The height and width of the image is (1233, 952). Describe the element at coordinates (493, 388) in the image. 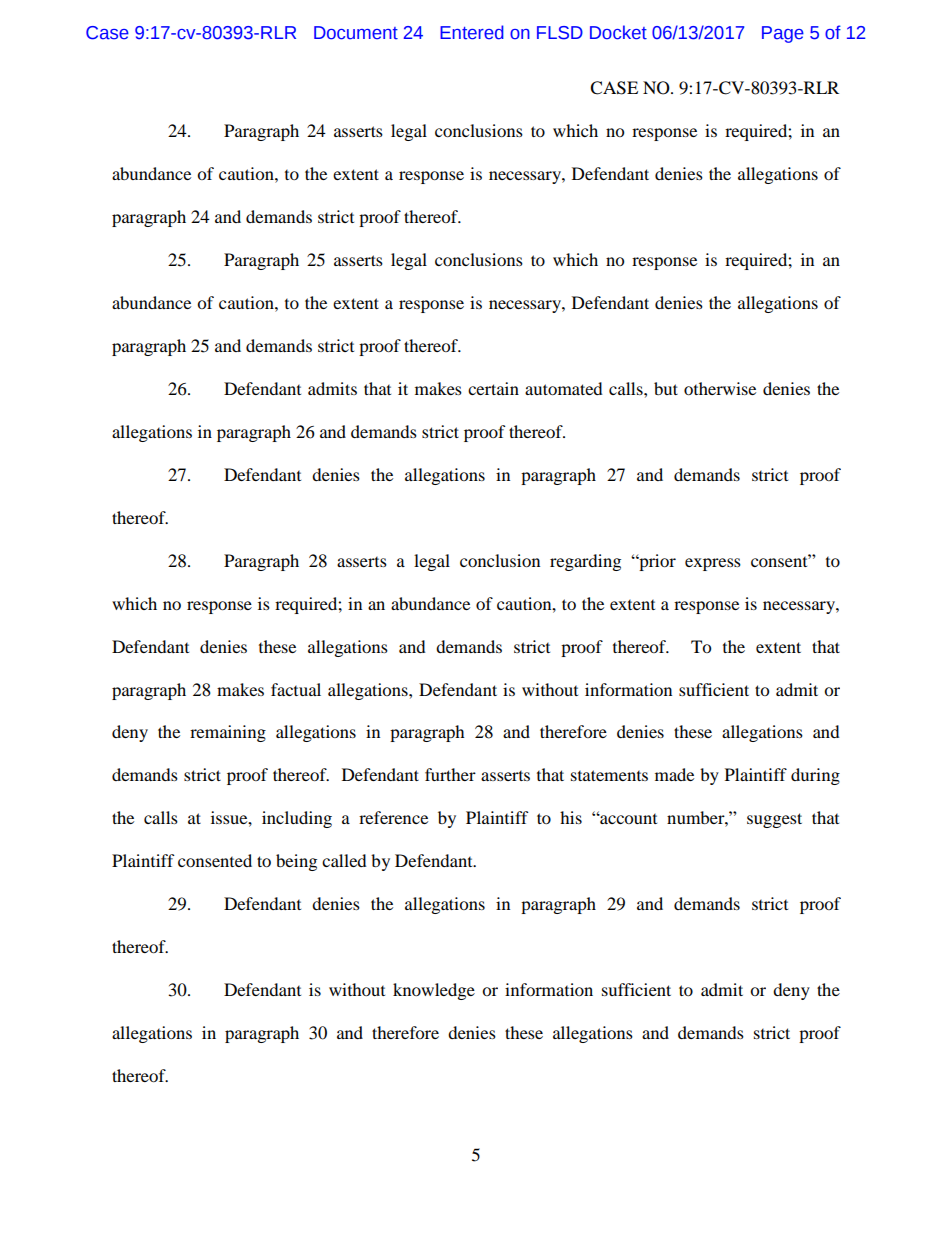

I see `certain` at that location.
